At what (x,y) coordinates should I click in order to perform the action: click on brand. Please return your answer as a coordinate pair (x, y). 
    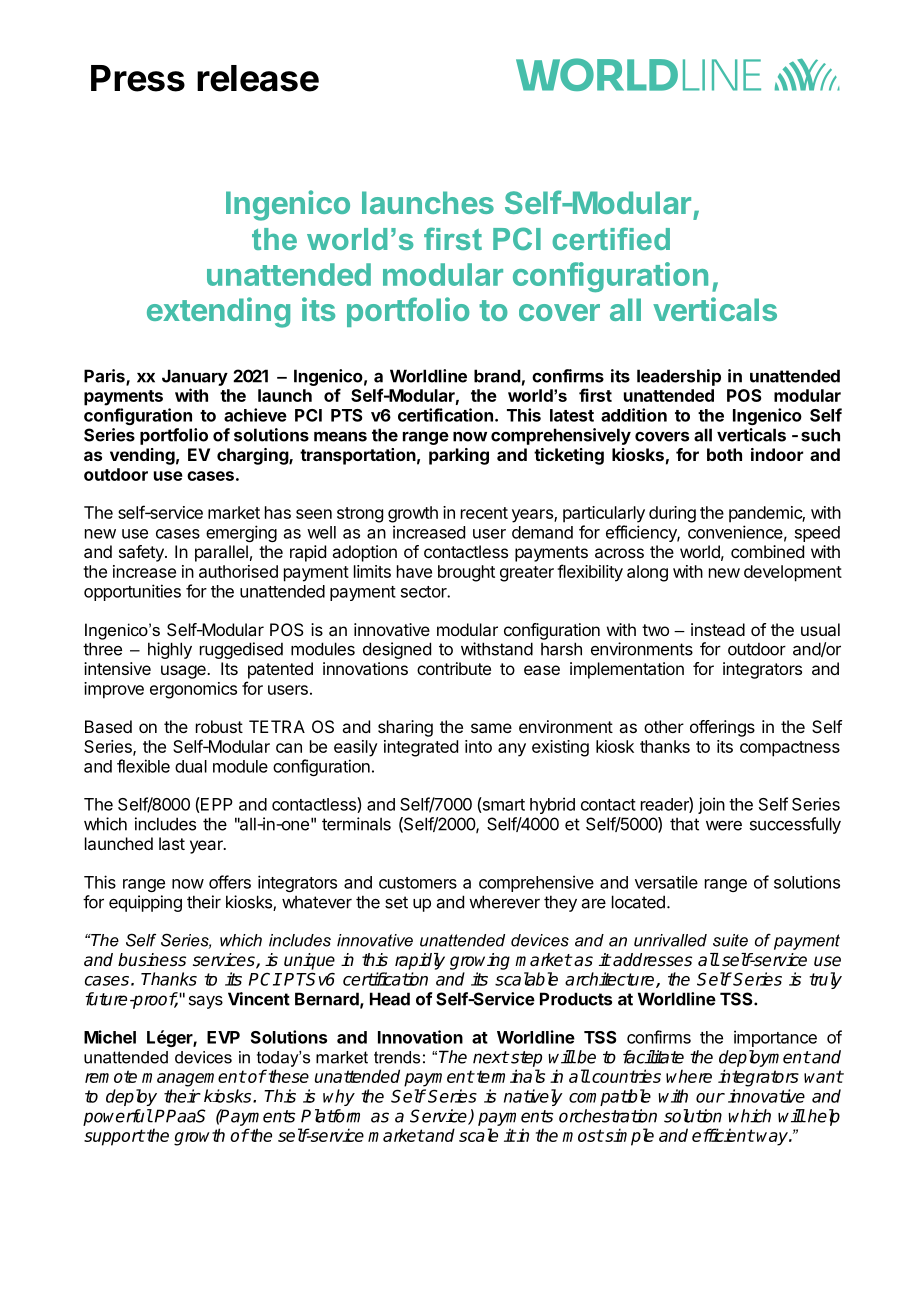
    Looking at the image, I should click on (497, 376).
